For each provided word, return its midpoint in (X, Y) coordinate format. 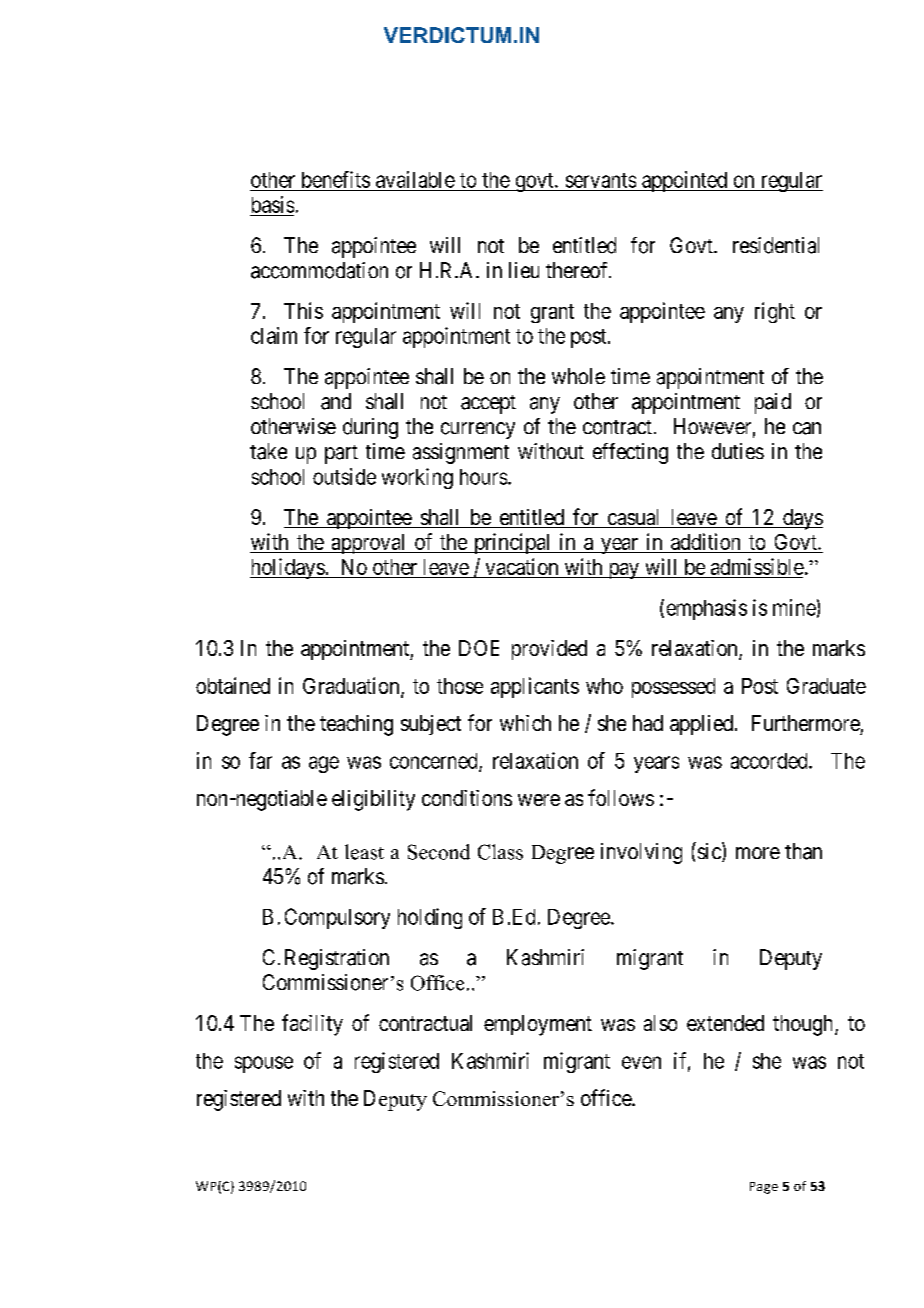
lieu (524, 270)
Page (764, 1188)
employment (538, 1025)
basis (273, 204)
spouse (264, 1064)
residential (776, 245)
